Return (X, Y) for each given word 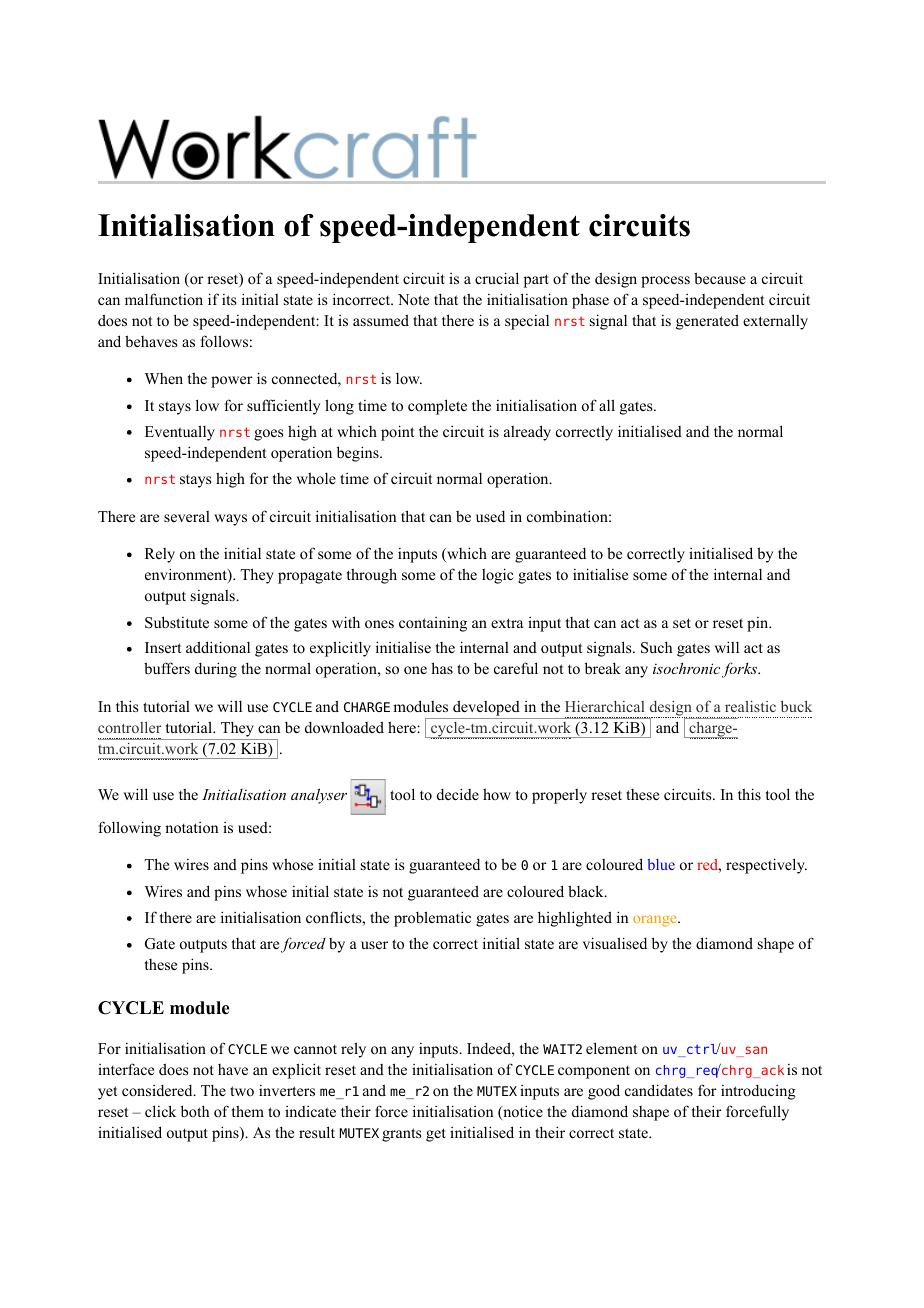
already (527, 433)
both (195, 1111)
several (187, 516)
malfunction (164, 299)
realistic (750, 706)
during (216, 670)
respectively (766, 866)
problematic (432, 919)
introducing (758, 1092)
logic (498, 576)
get (436, 1135)
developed (486, 708)
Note (413, 299)
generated (707, 322)
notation (191, 827)
